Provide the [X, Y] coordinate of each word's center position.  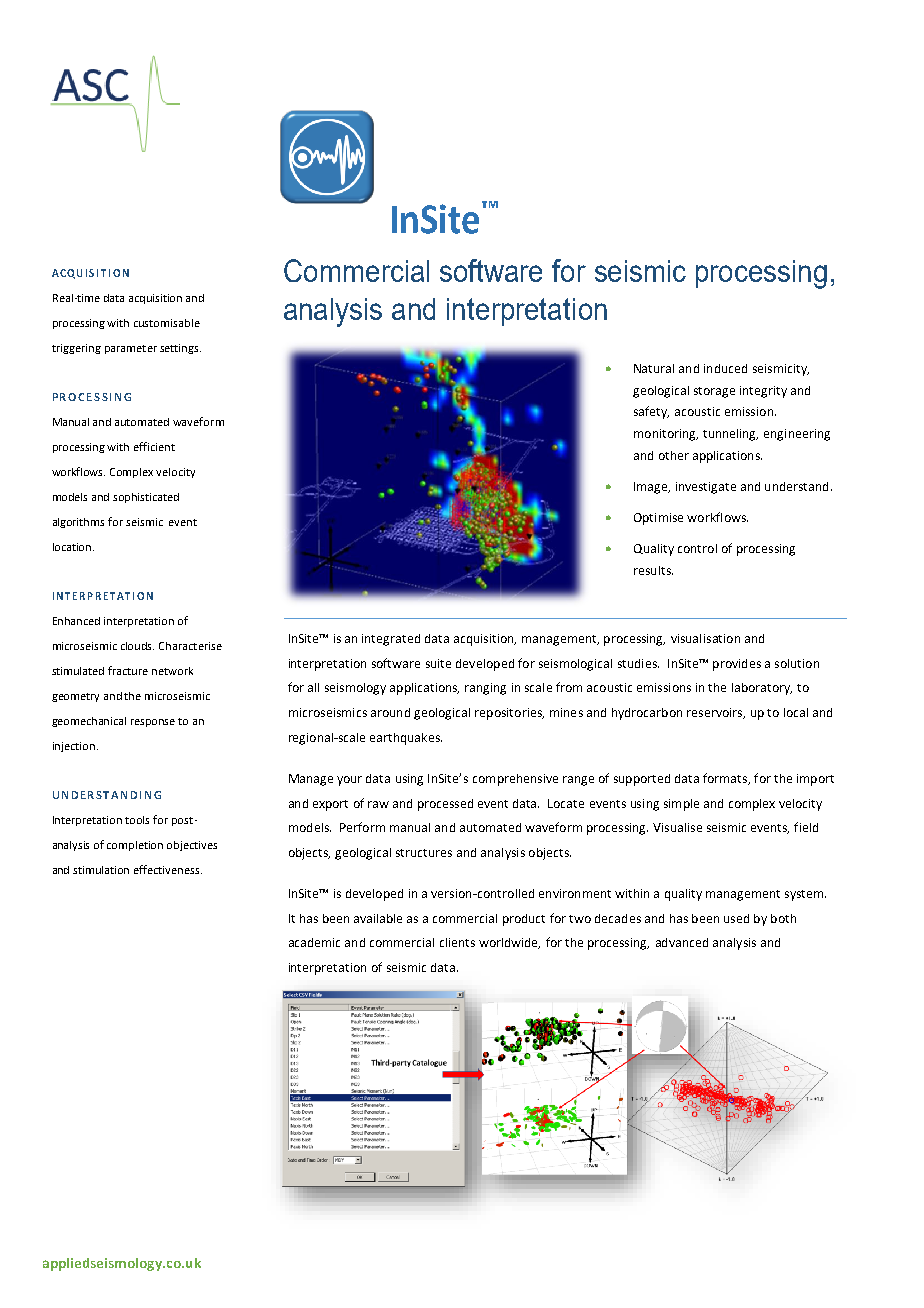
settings [180, 349]
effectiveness [168, 869]
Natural [654, 368]
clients [457, 942]
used [736, 918]
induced [725, 368]
